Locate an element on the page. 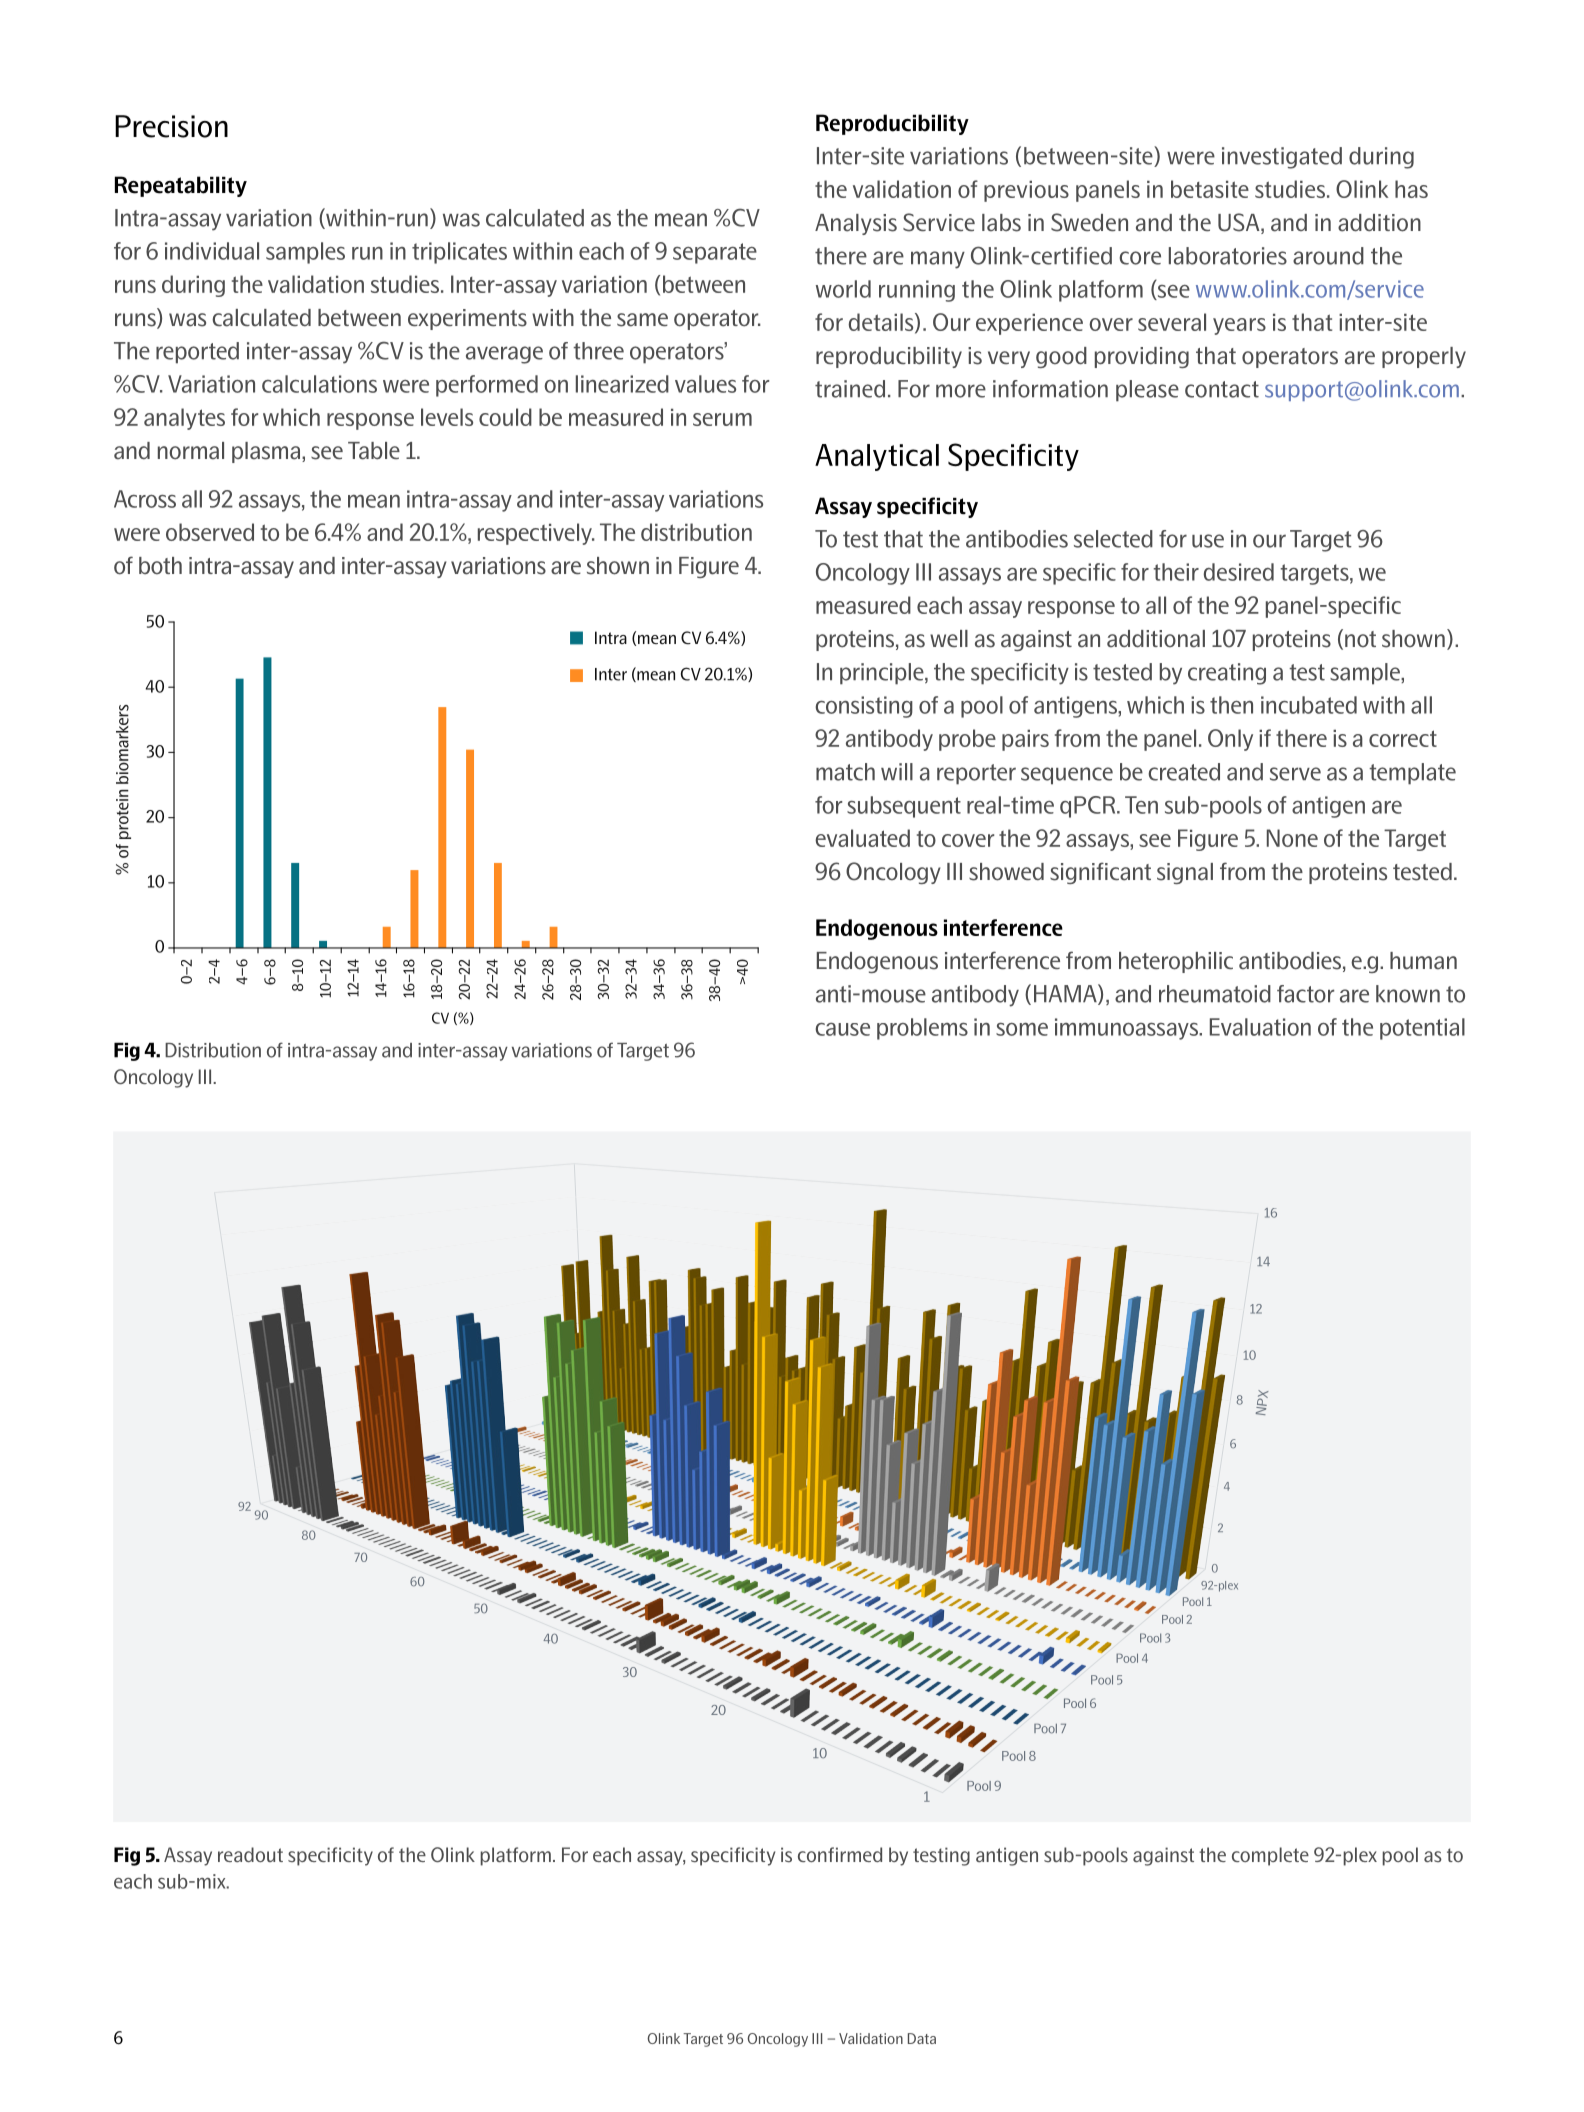  Data is located at coordinates (922, 2038).
